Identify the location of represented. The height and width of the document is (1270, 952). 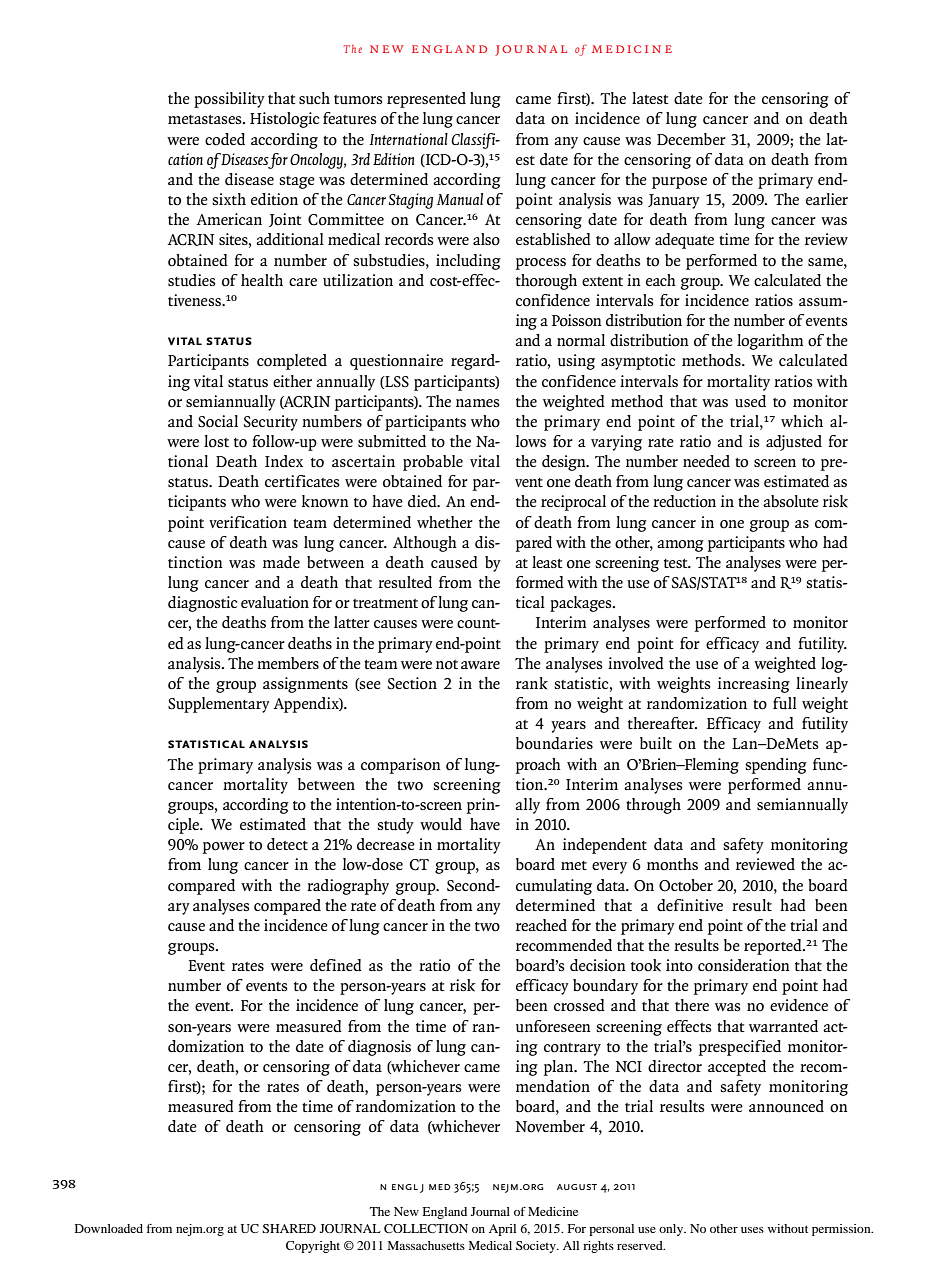
(426, 100).
